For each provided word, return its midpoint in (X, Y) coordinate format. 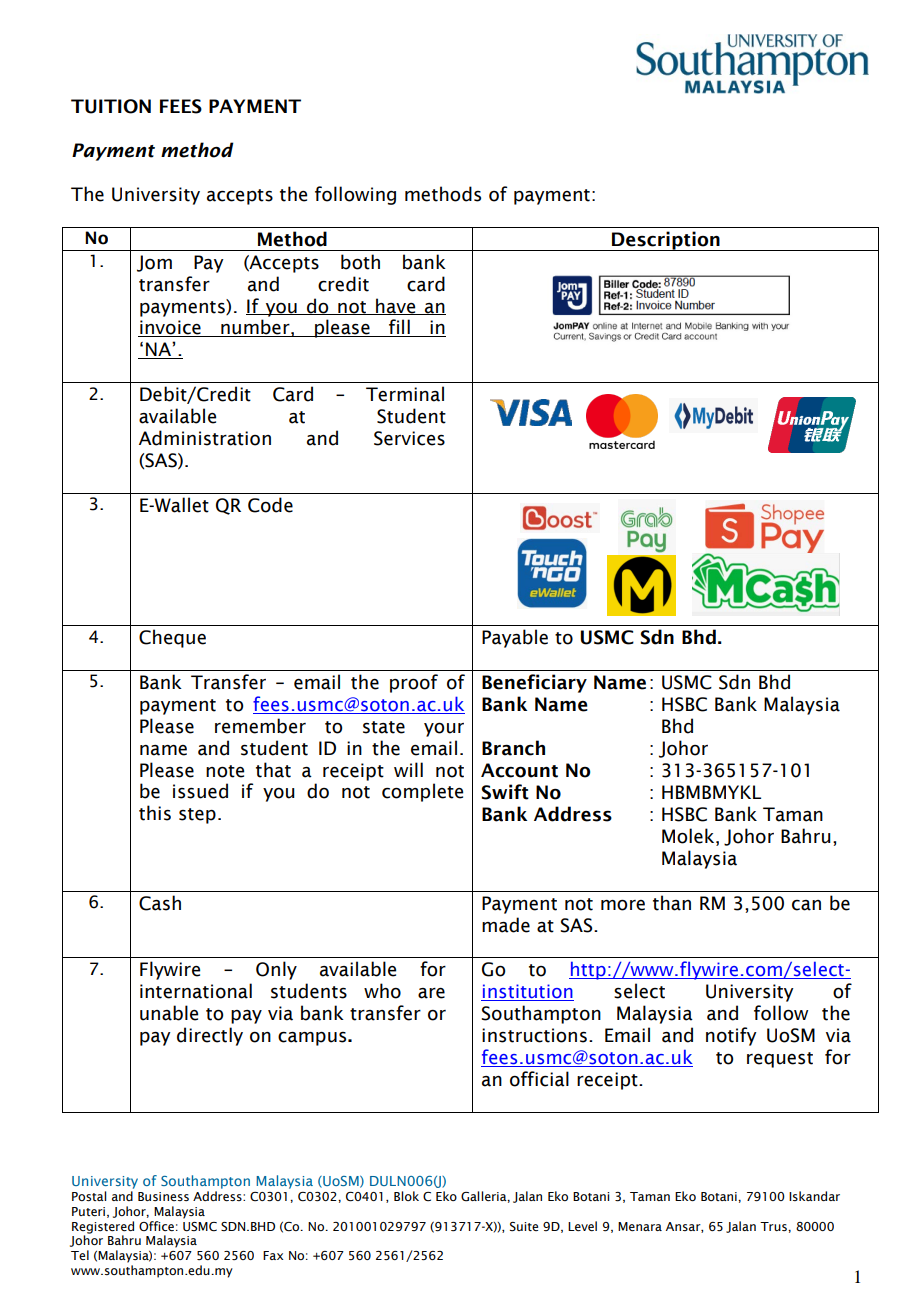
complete (422, 792)
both (360, 262)
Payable (515, 638)
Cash (160, 903)
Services (409, 438)
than (672, 903)
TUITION (111, 106)
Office (156, 1226)
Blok (406, 1196)
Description (666, 241)
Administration (205, 438)
